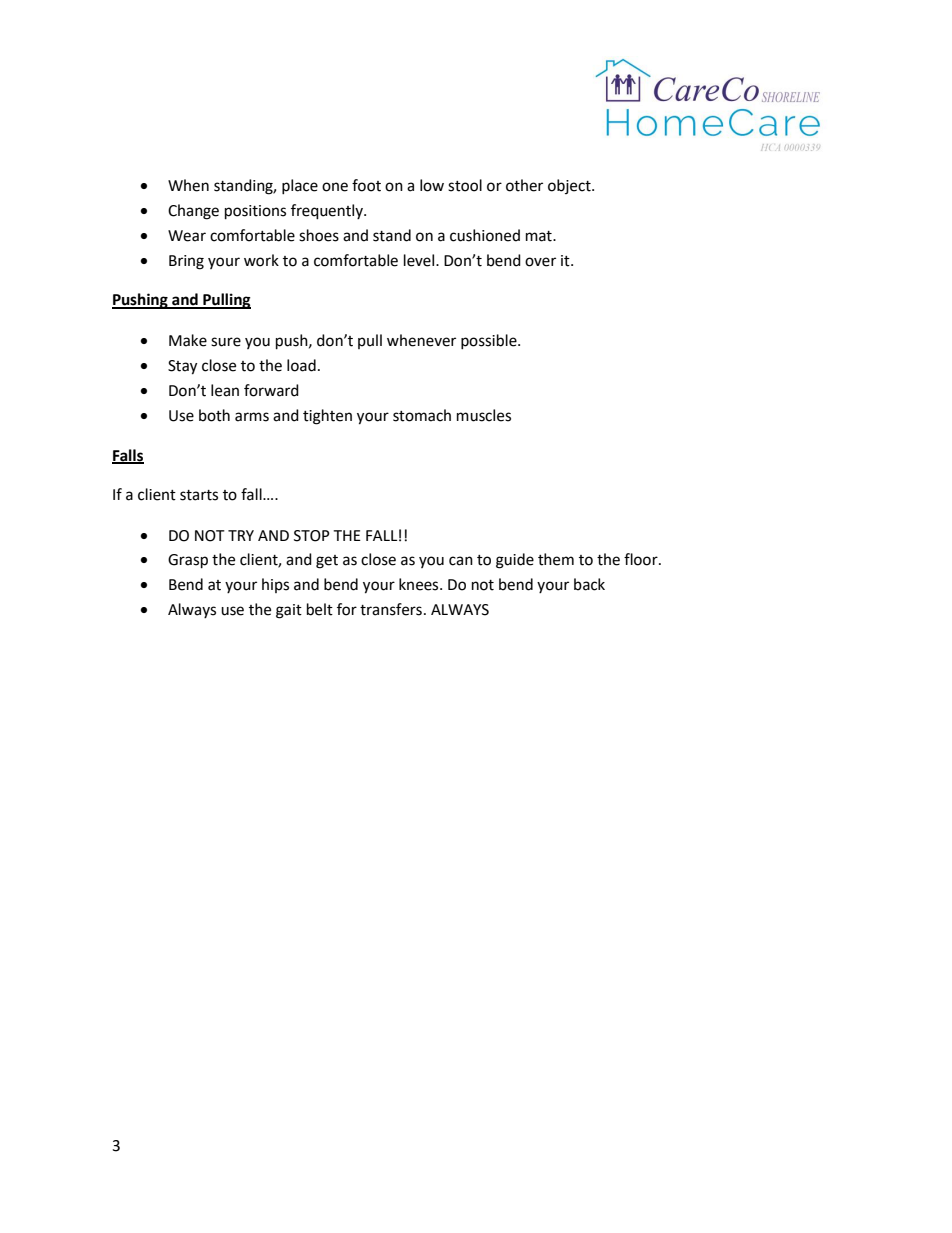 Image resolution: width=952 pixels, height=1233 pixels. What do you see at coordinates (275, 585) in the screenshot?
I see `hips` at bounding box center [275, 585].
